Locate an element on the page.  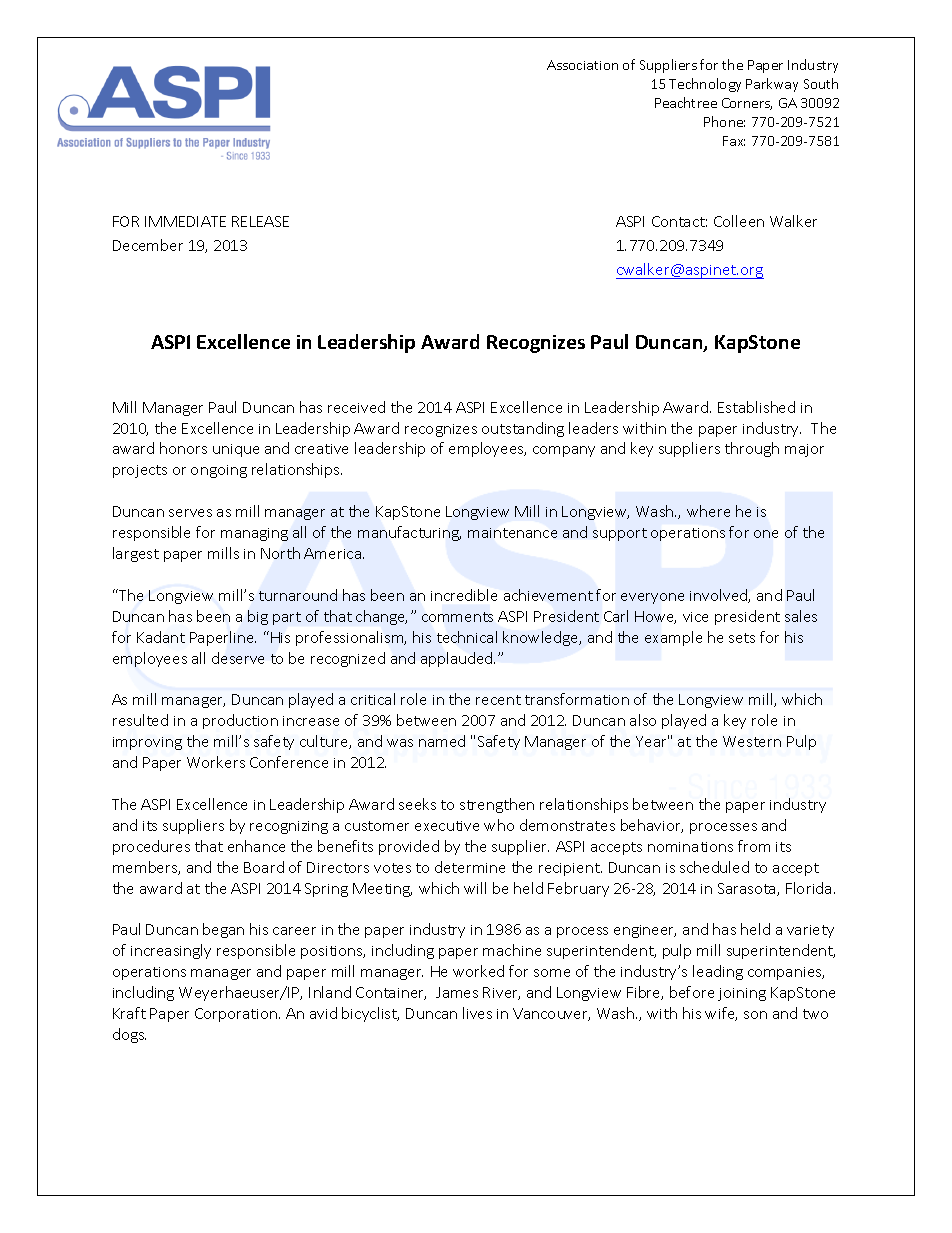
managing is located at coordinates (254, 534).
